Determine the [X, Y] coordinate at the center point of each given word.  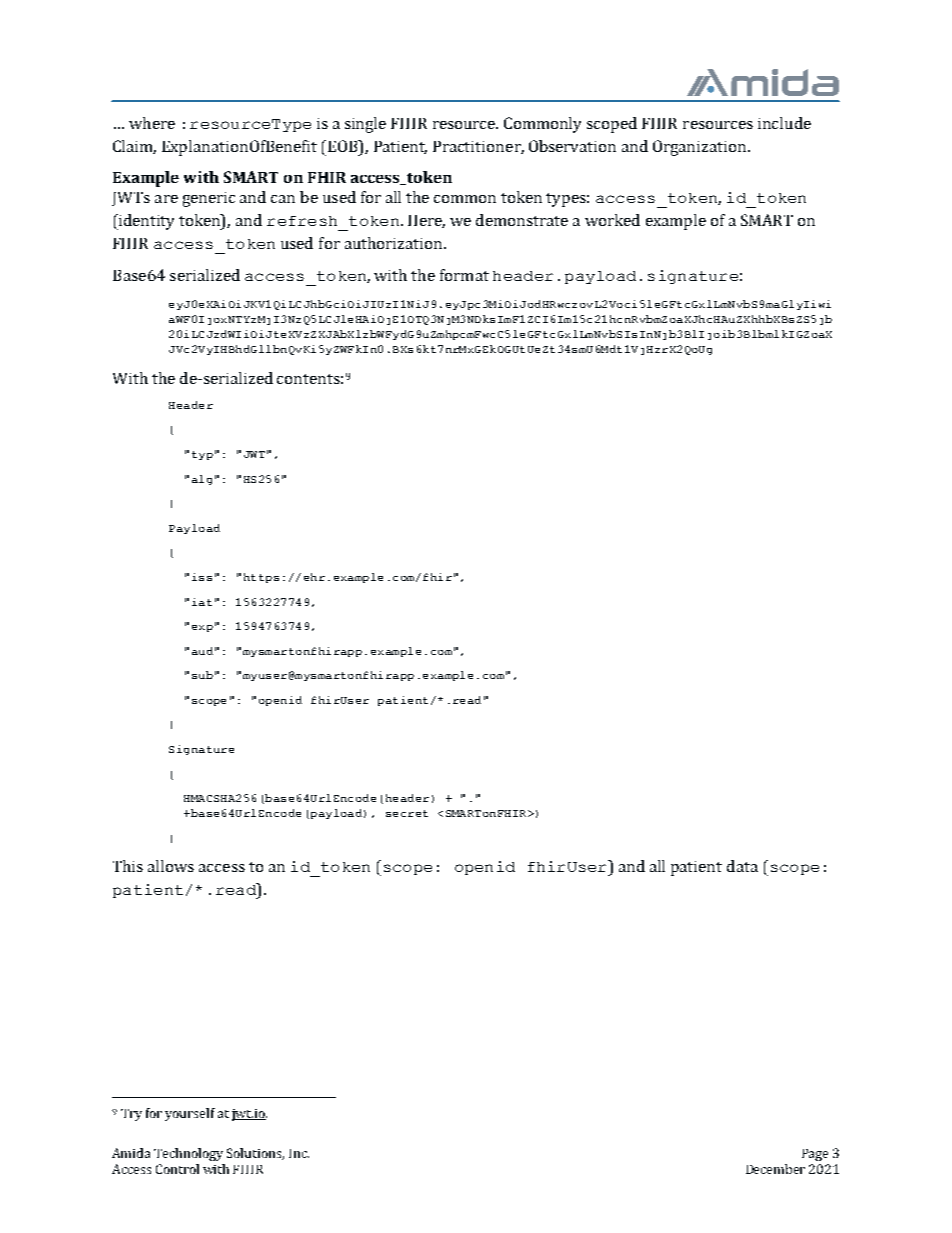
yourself [190, 1114]
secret [407, 813]
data [742, 866]
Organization [701, 148]
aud [202, 651]
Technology [188, 1154]
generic [209, 199]
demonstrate [522, 220]
